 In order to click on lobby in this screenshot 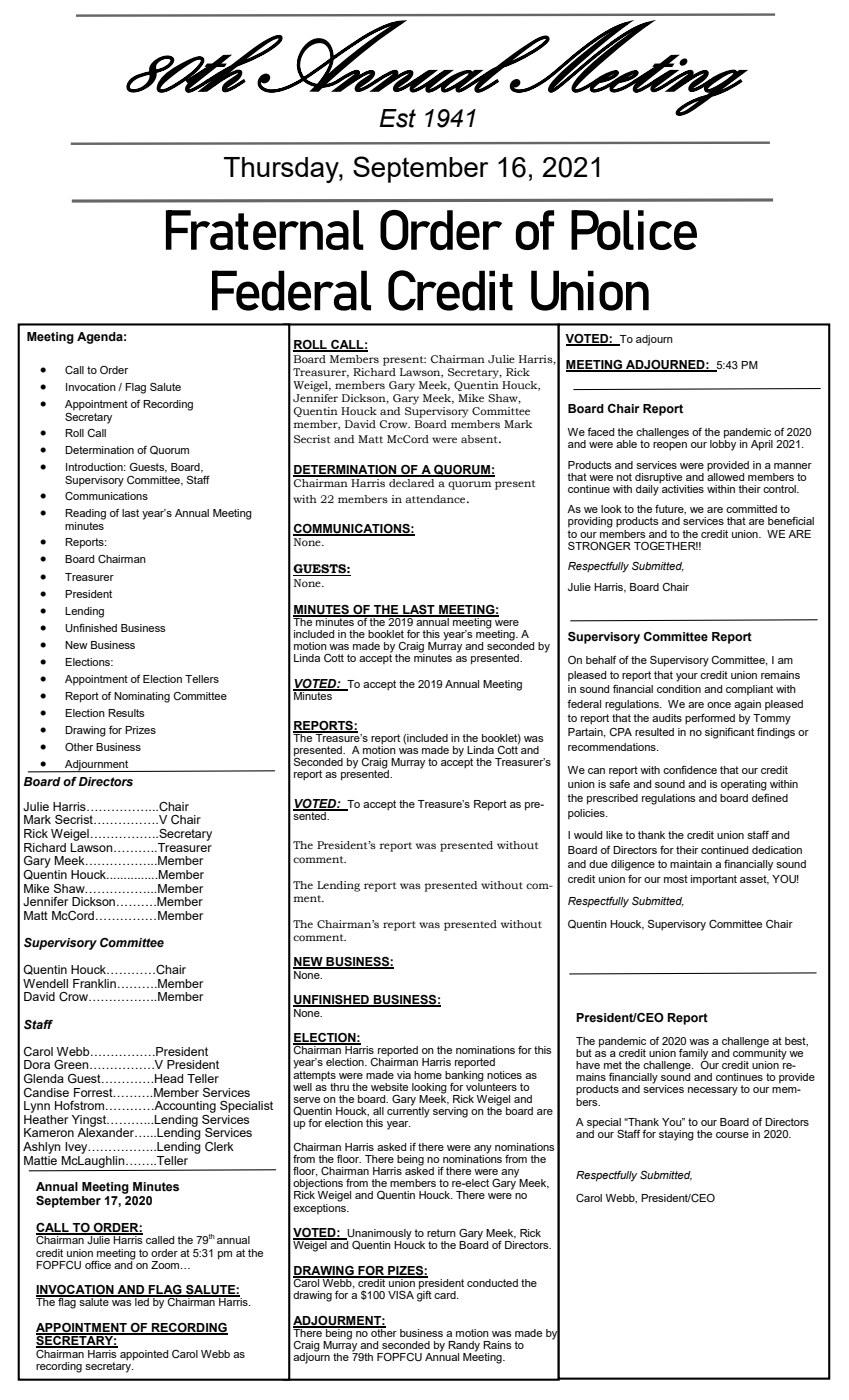, I will do `click(723, 444)`.
